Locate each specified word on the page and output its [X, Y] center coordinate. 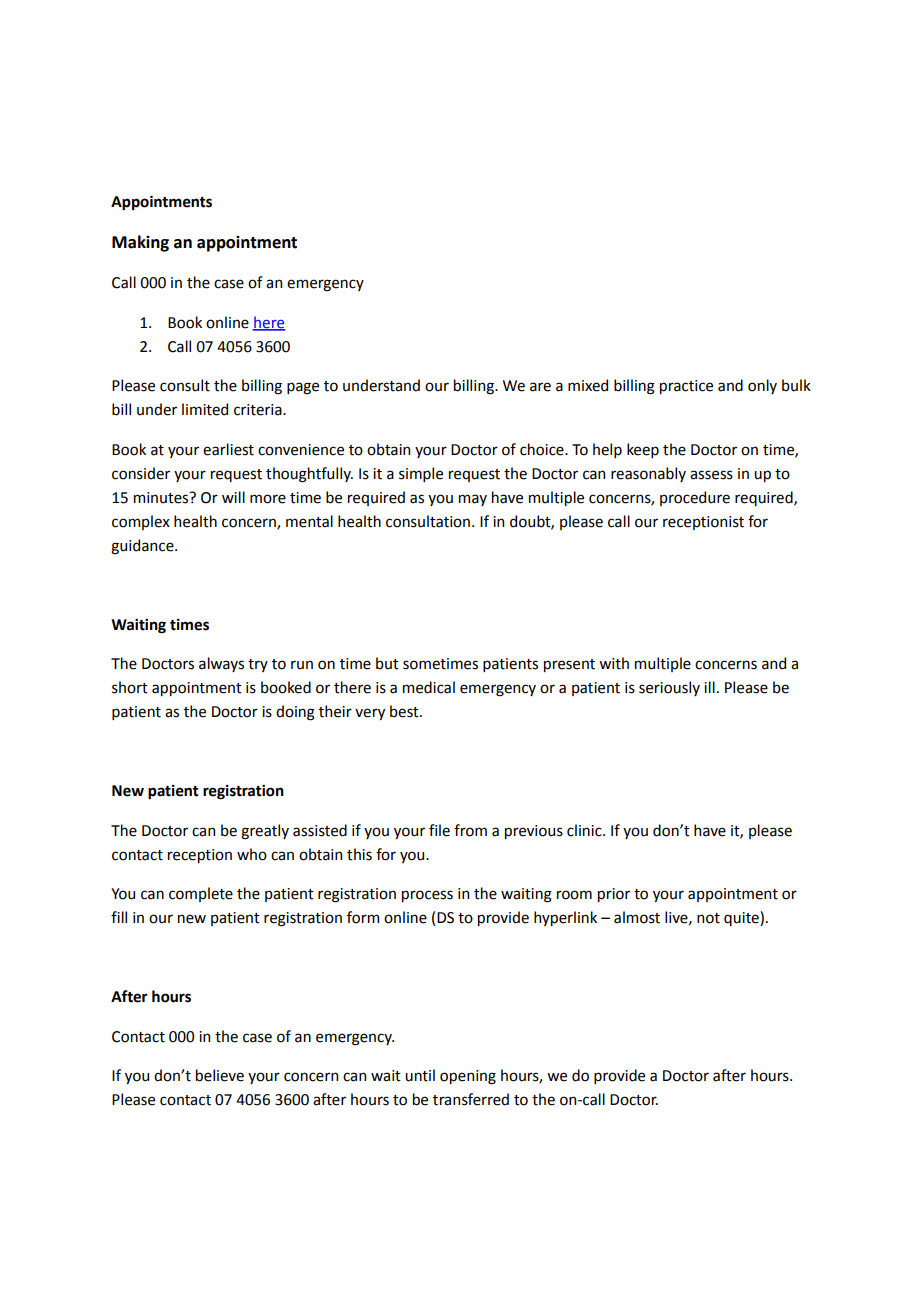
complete [201, 894]
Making [140, 243]
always [221, 664]
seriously [669, 688]
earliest [228, 449]
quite [742, 918]
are [540, 387]
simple [421, 474]
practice [686, 387]
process [427, 896]
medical [429, 687]
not [708, 918]
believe [220, 1075]
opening [468, 1077]
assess [711, 475]
